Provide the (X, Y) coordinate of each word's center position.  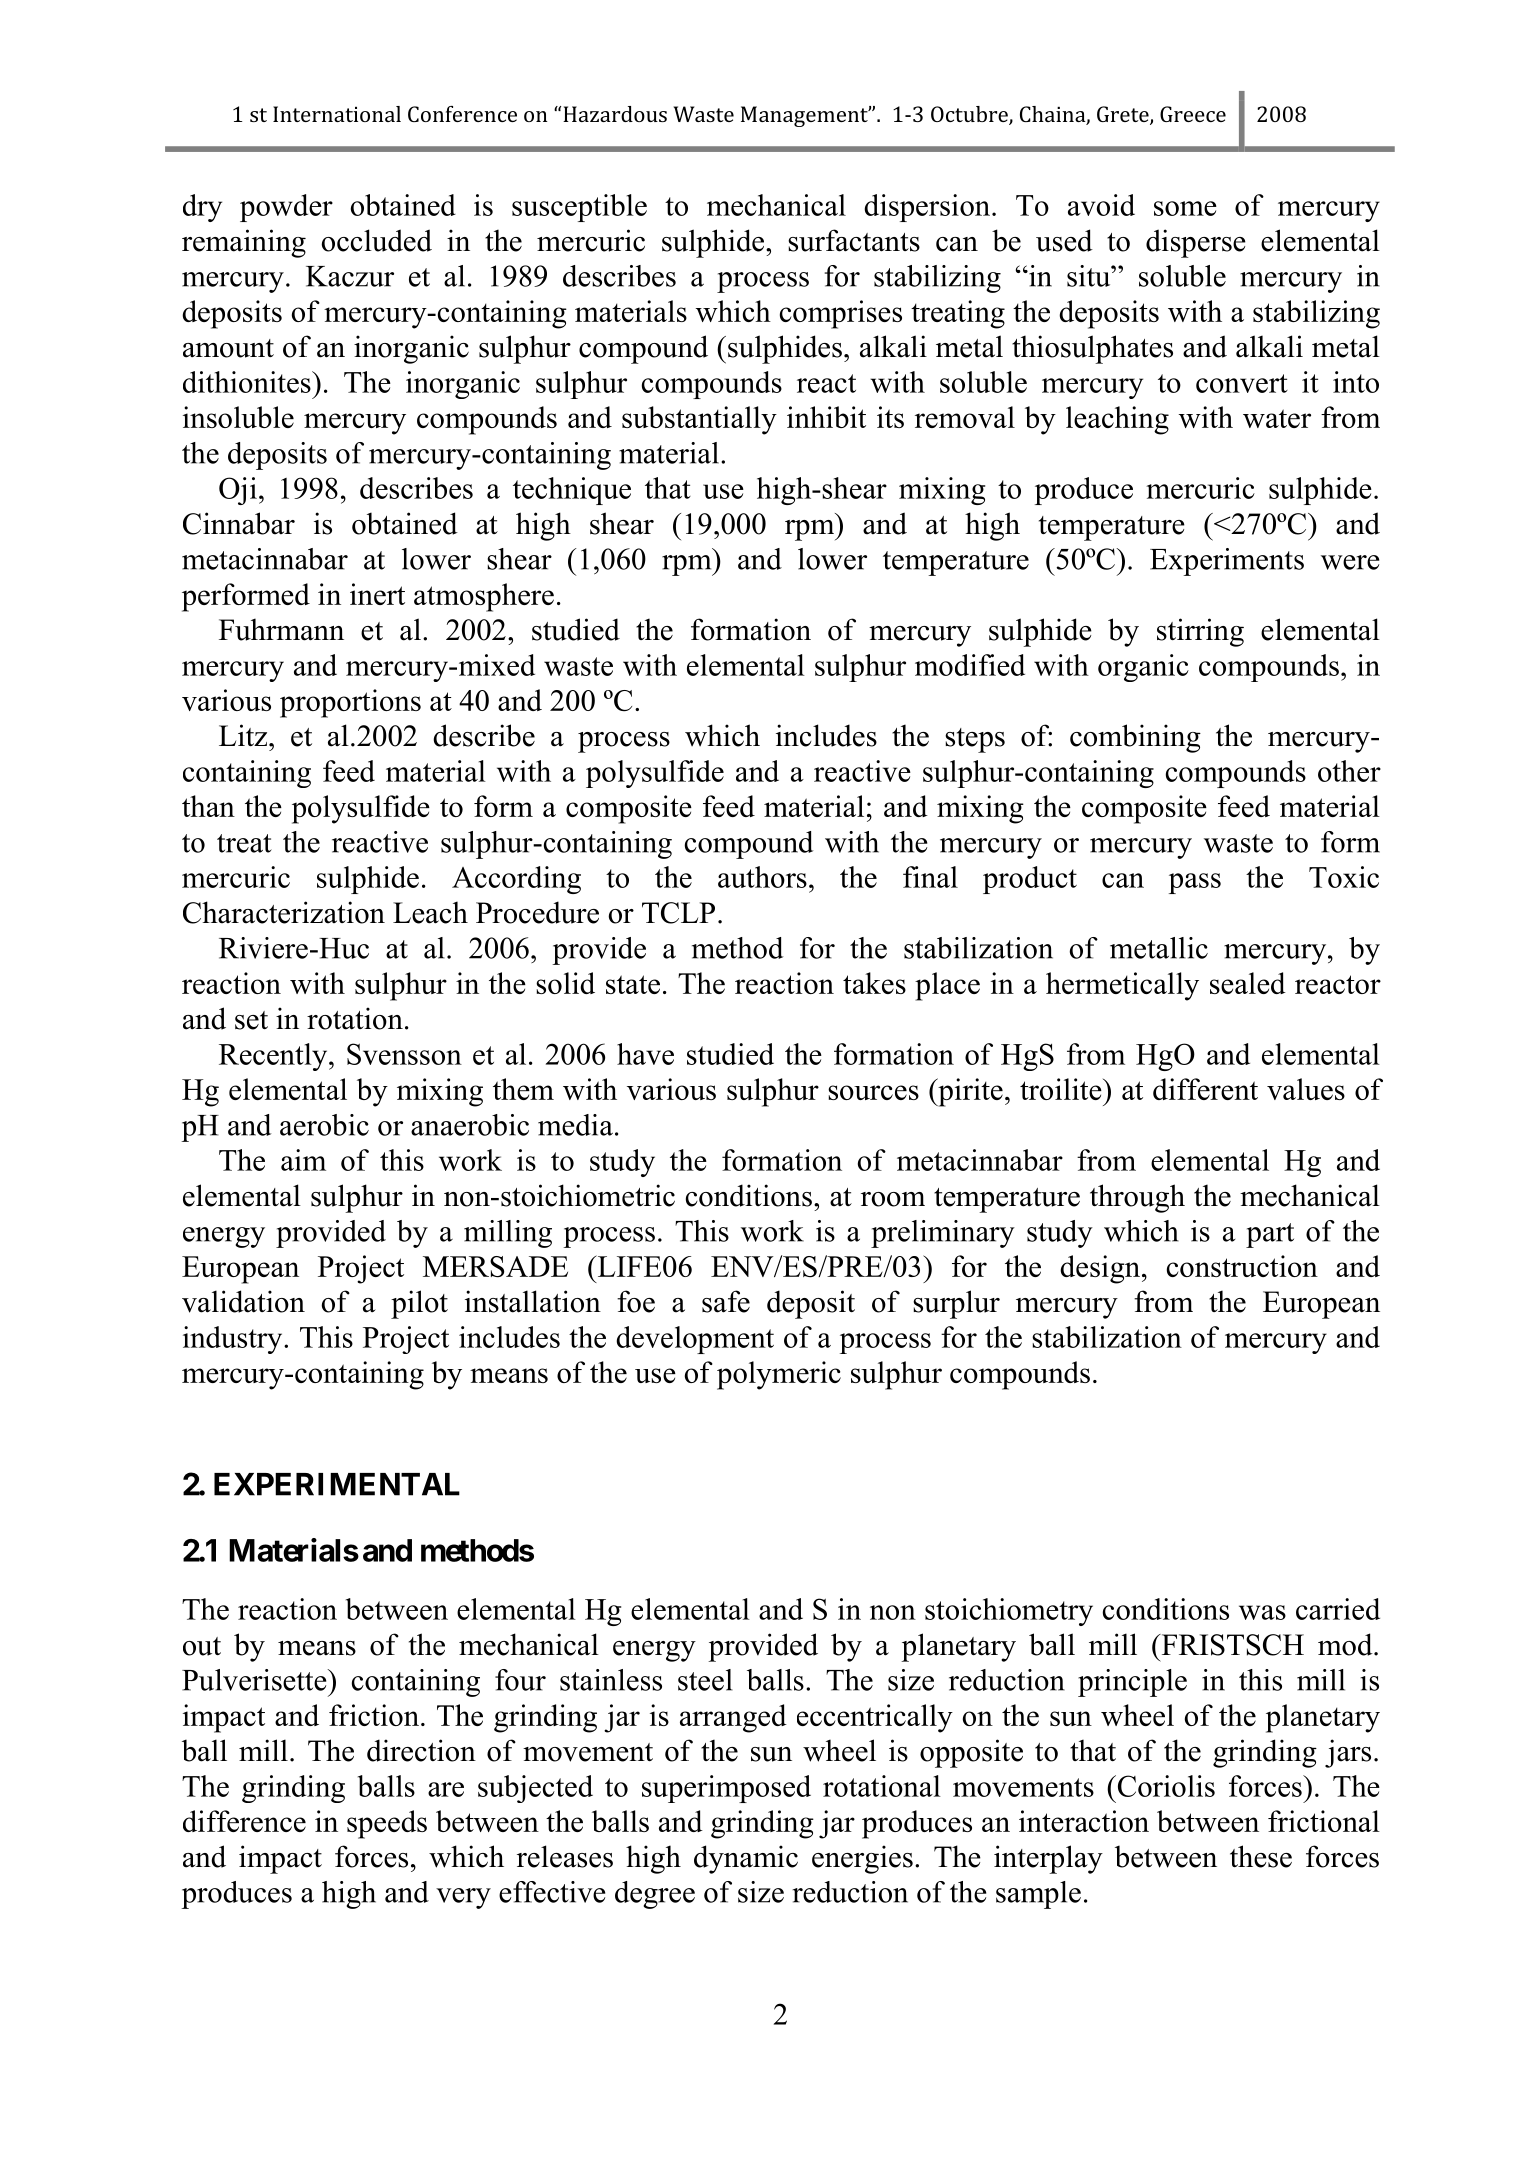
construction (1242, 1266)
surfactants (854, 240)
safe (726, 1301)
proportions (350, 703)
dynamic (746, 1859)
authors (762, 877)
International (337, 114)
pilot (419, 1304)
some (1185, 208)
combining (1135, 738)
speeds (387, 1824)
